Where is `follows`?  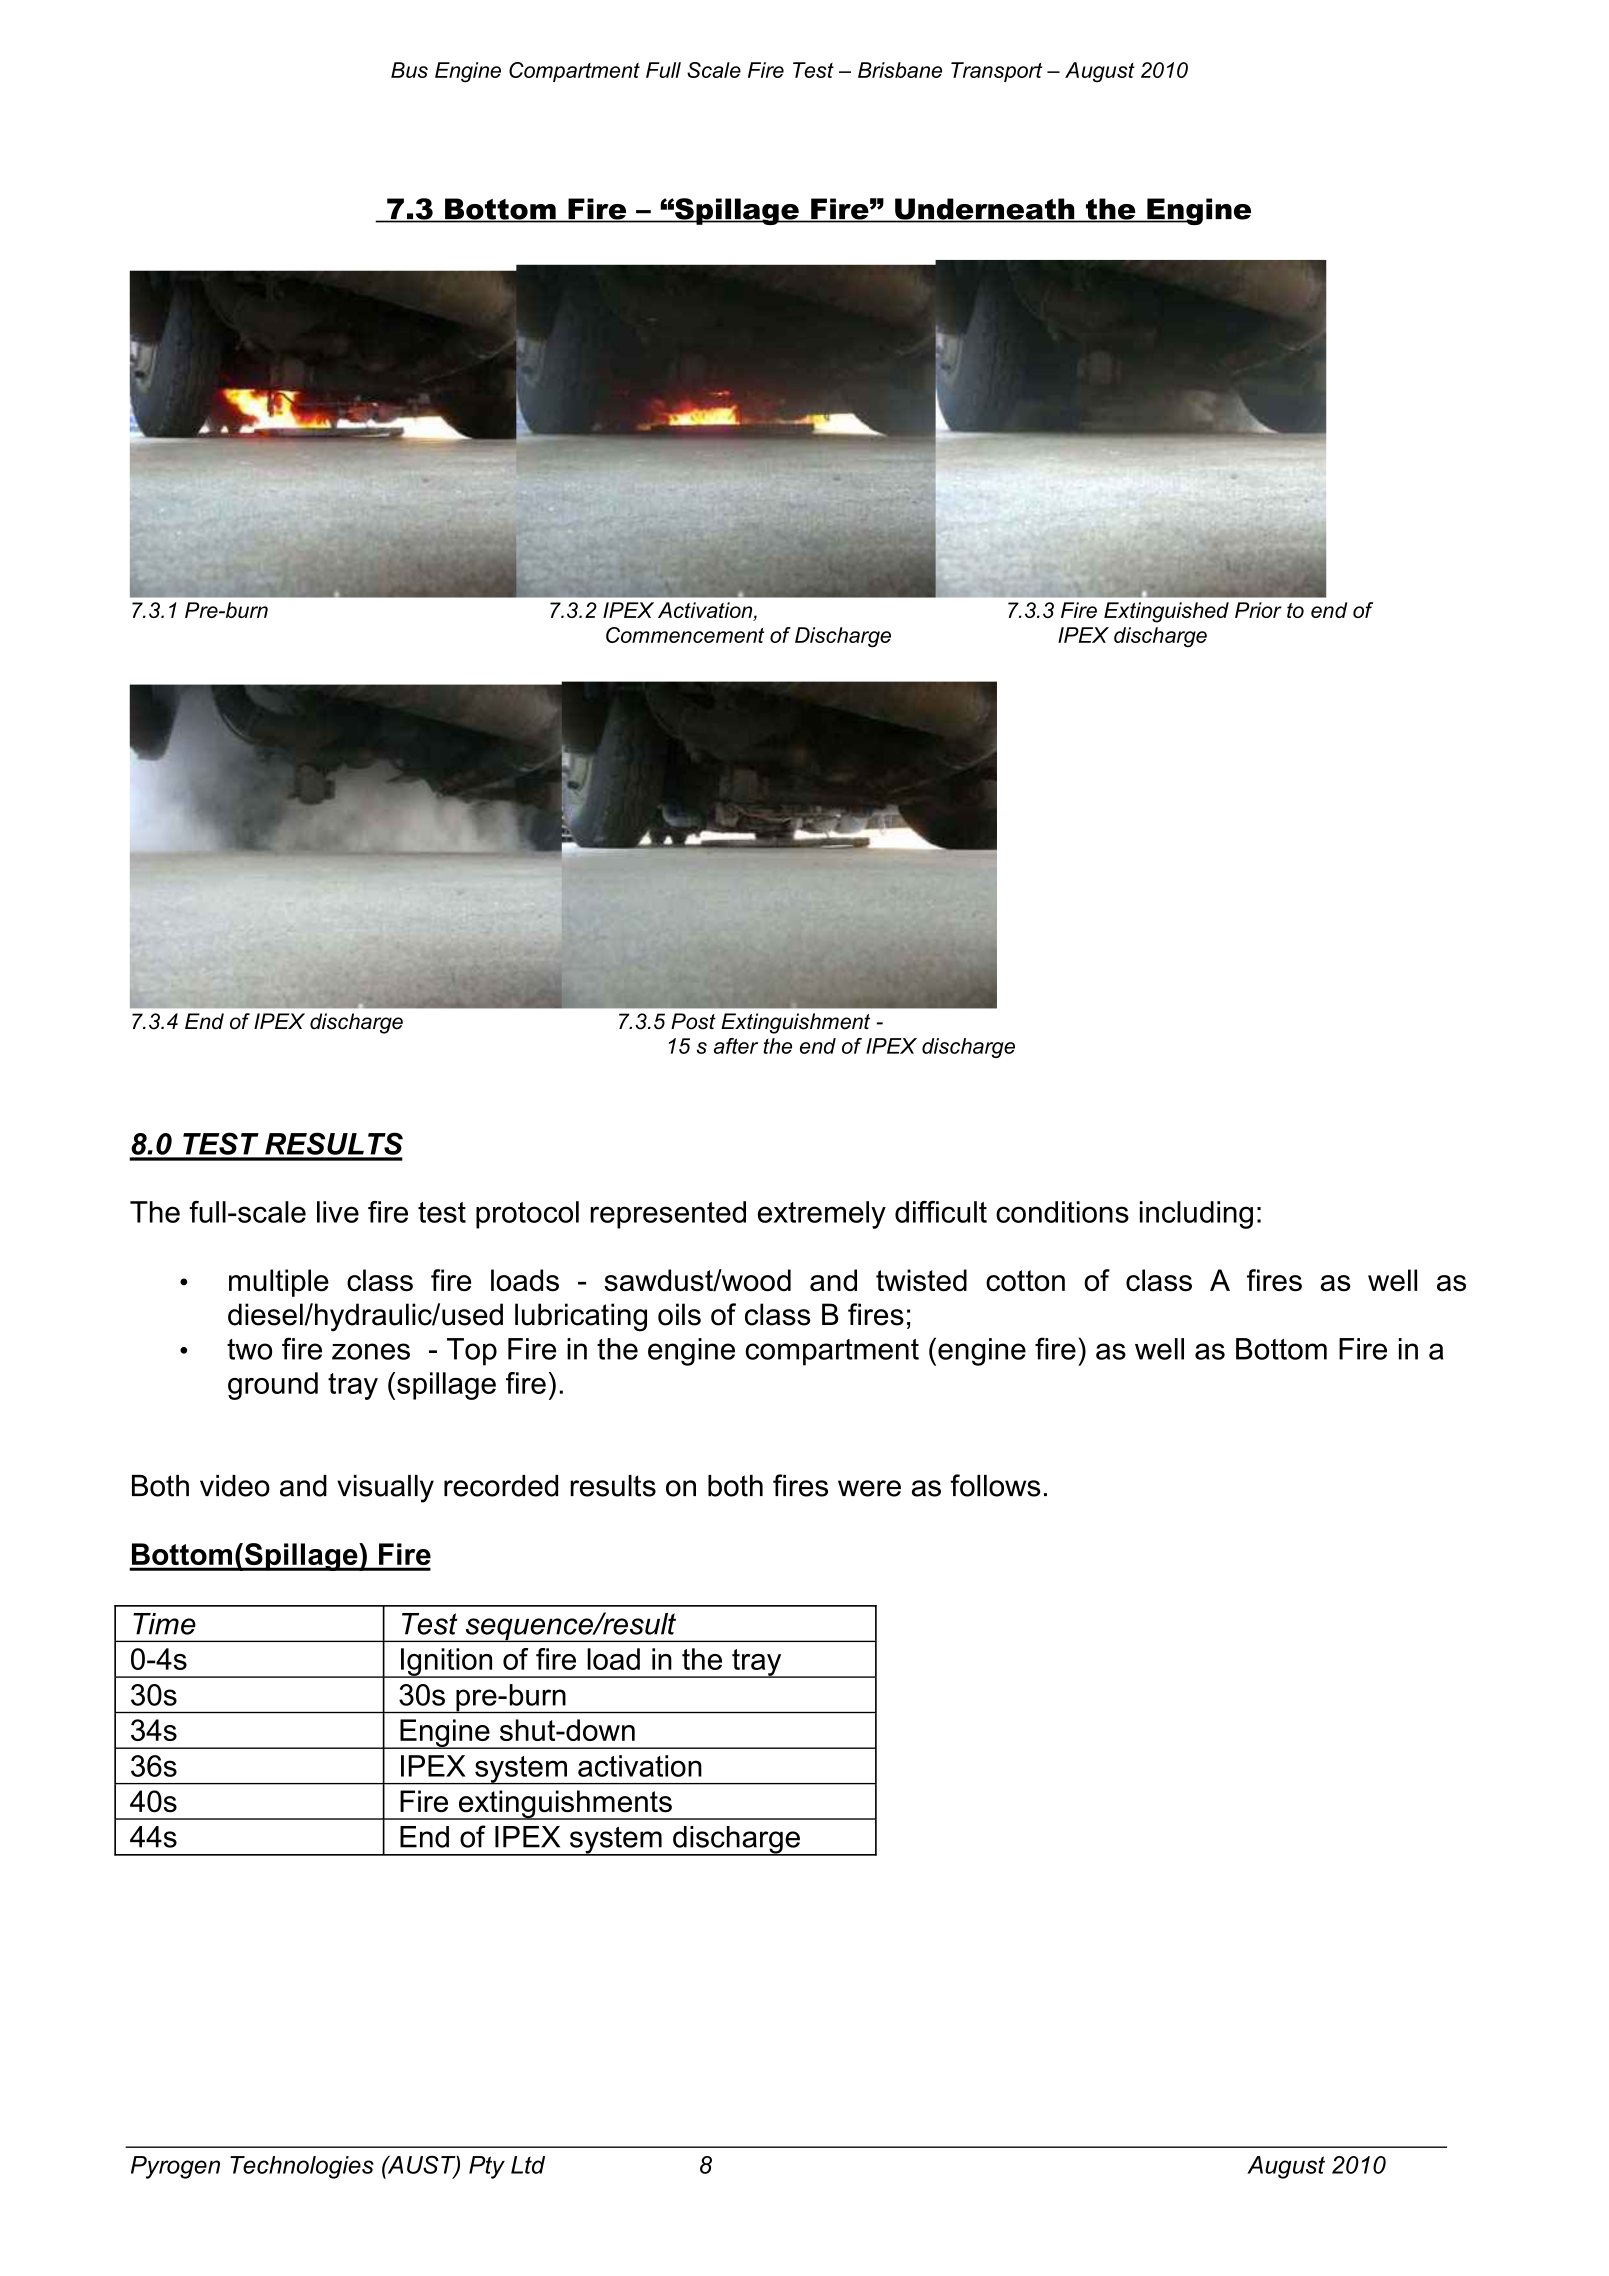 follows is located at coordinates (995, 1485).
